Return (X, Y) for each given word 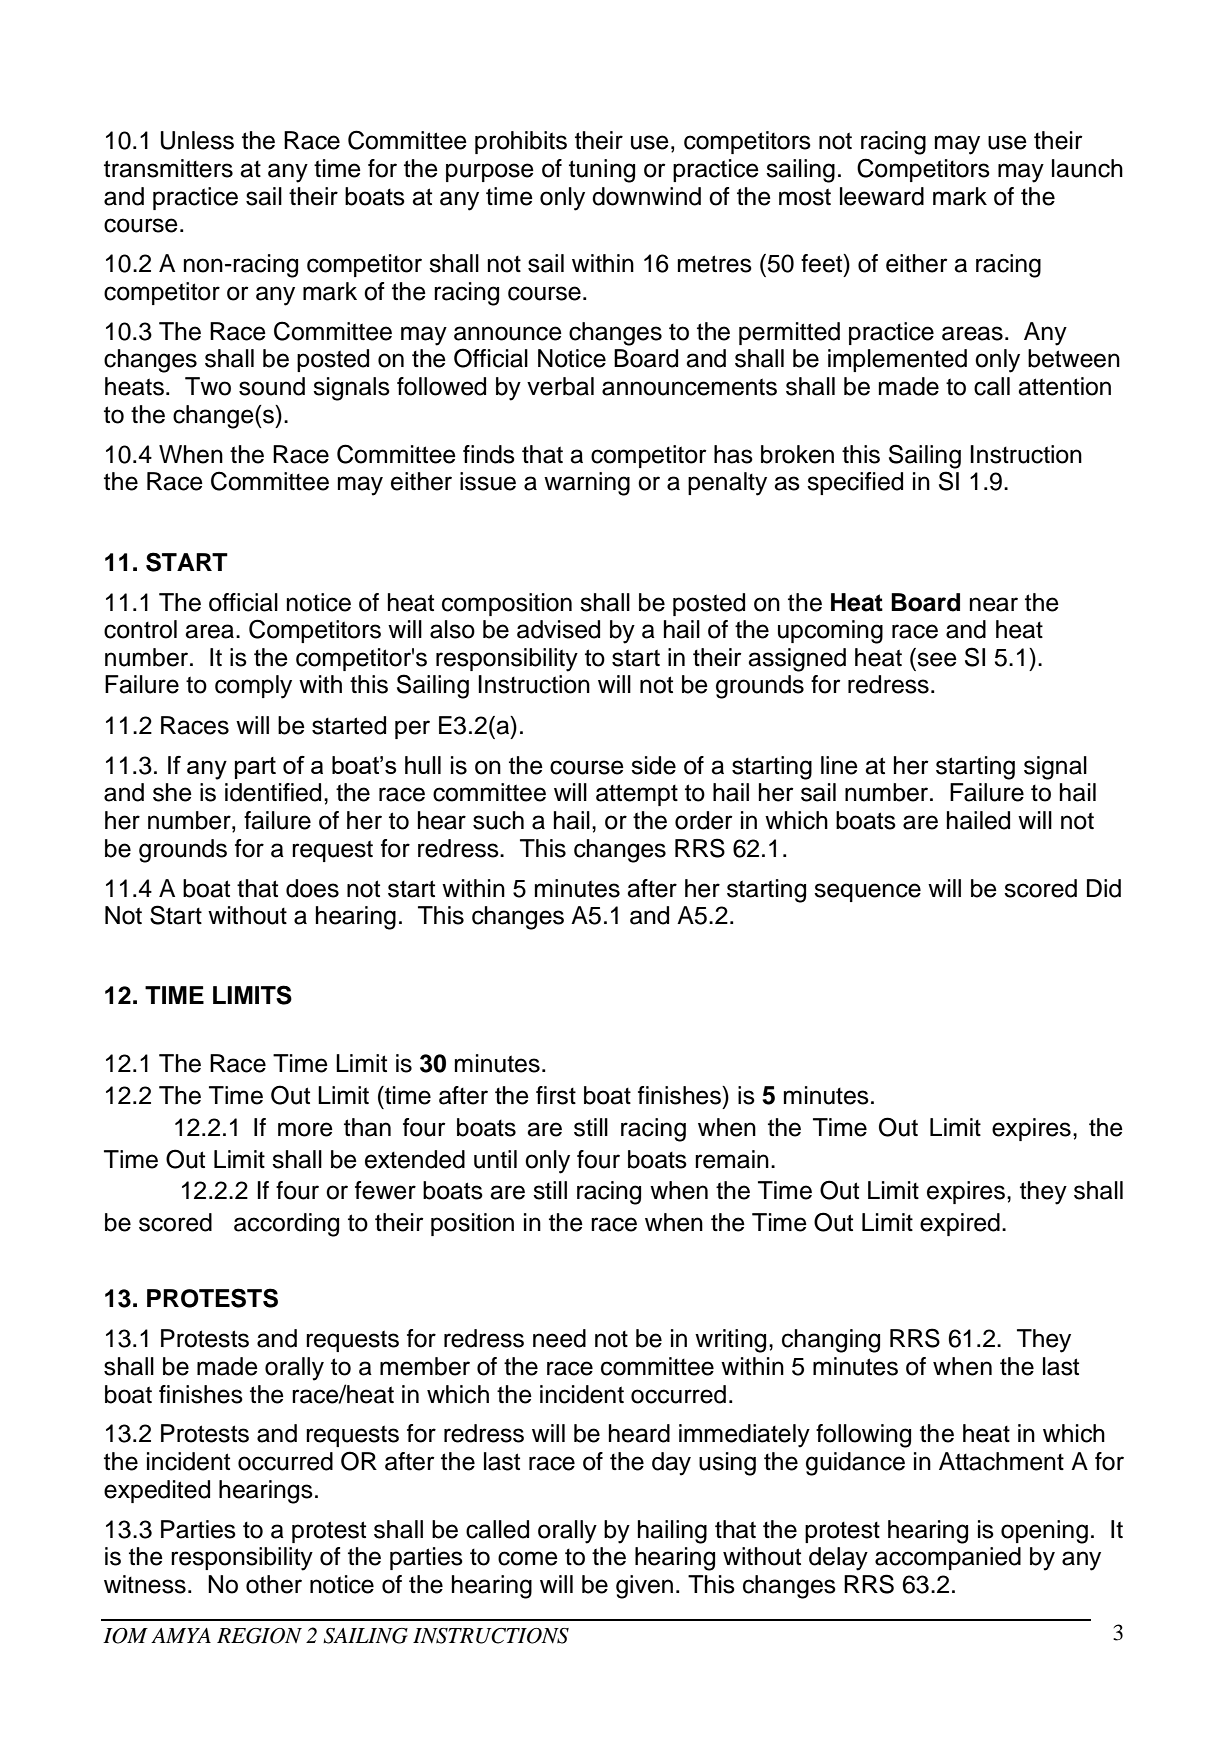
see (937, 659)
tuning (602, 171)
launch (1087, 168)
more (305, 1129)
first (556, 1095)
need (559, 1338)
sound (272, 386)
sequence (867, 892)
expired (960, 1224)
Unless (197, 140)
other (274, 1584)
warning (587, 484)
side (653, 765)
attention (1064, 386)
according (286, 1225)
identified (273, 792)
